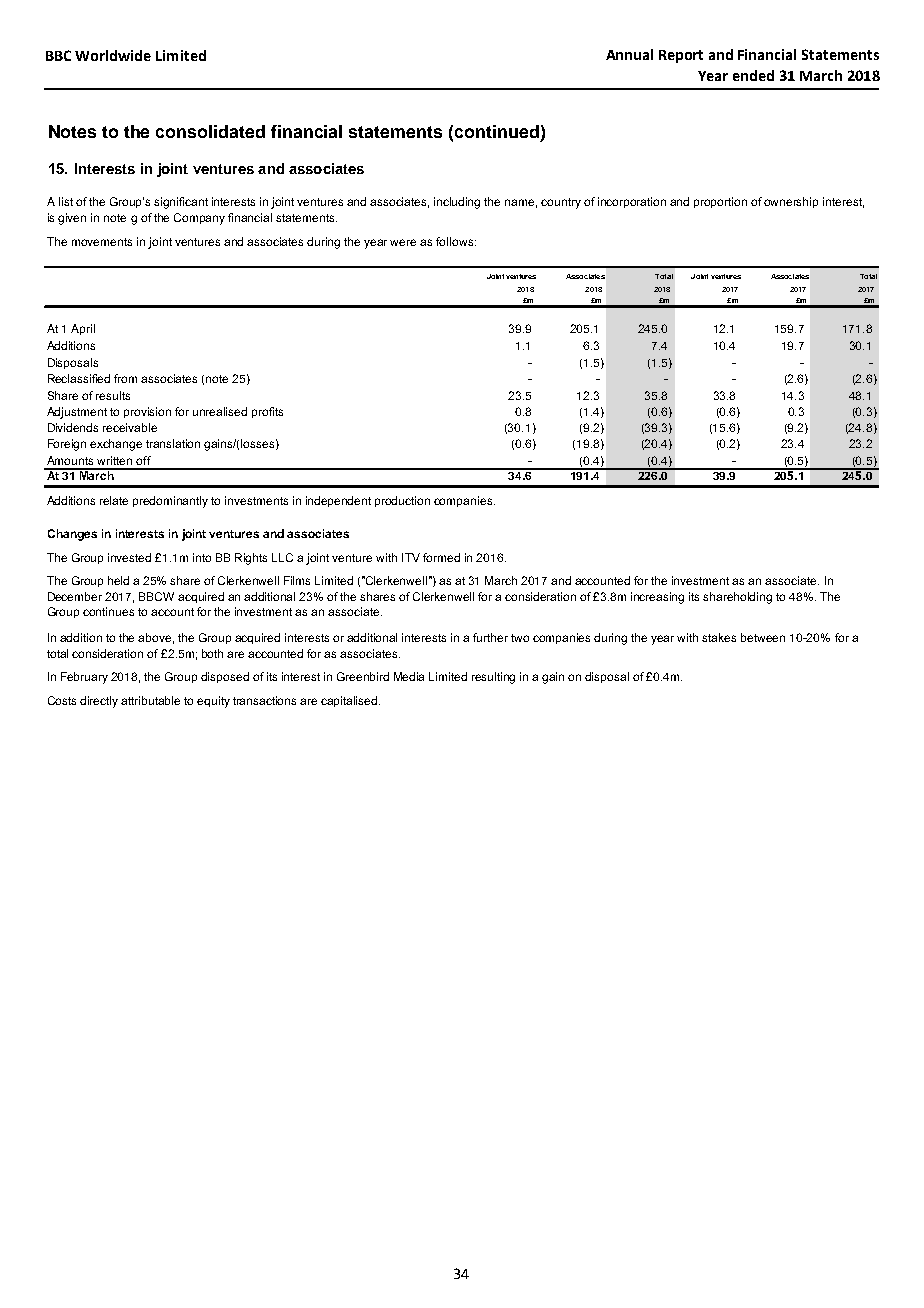  I want to click on Media, so click(409, 676).
